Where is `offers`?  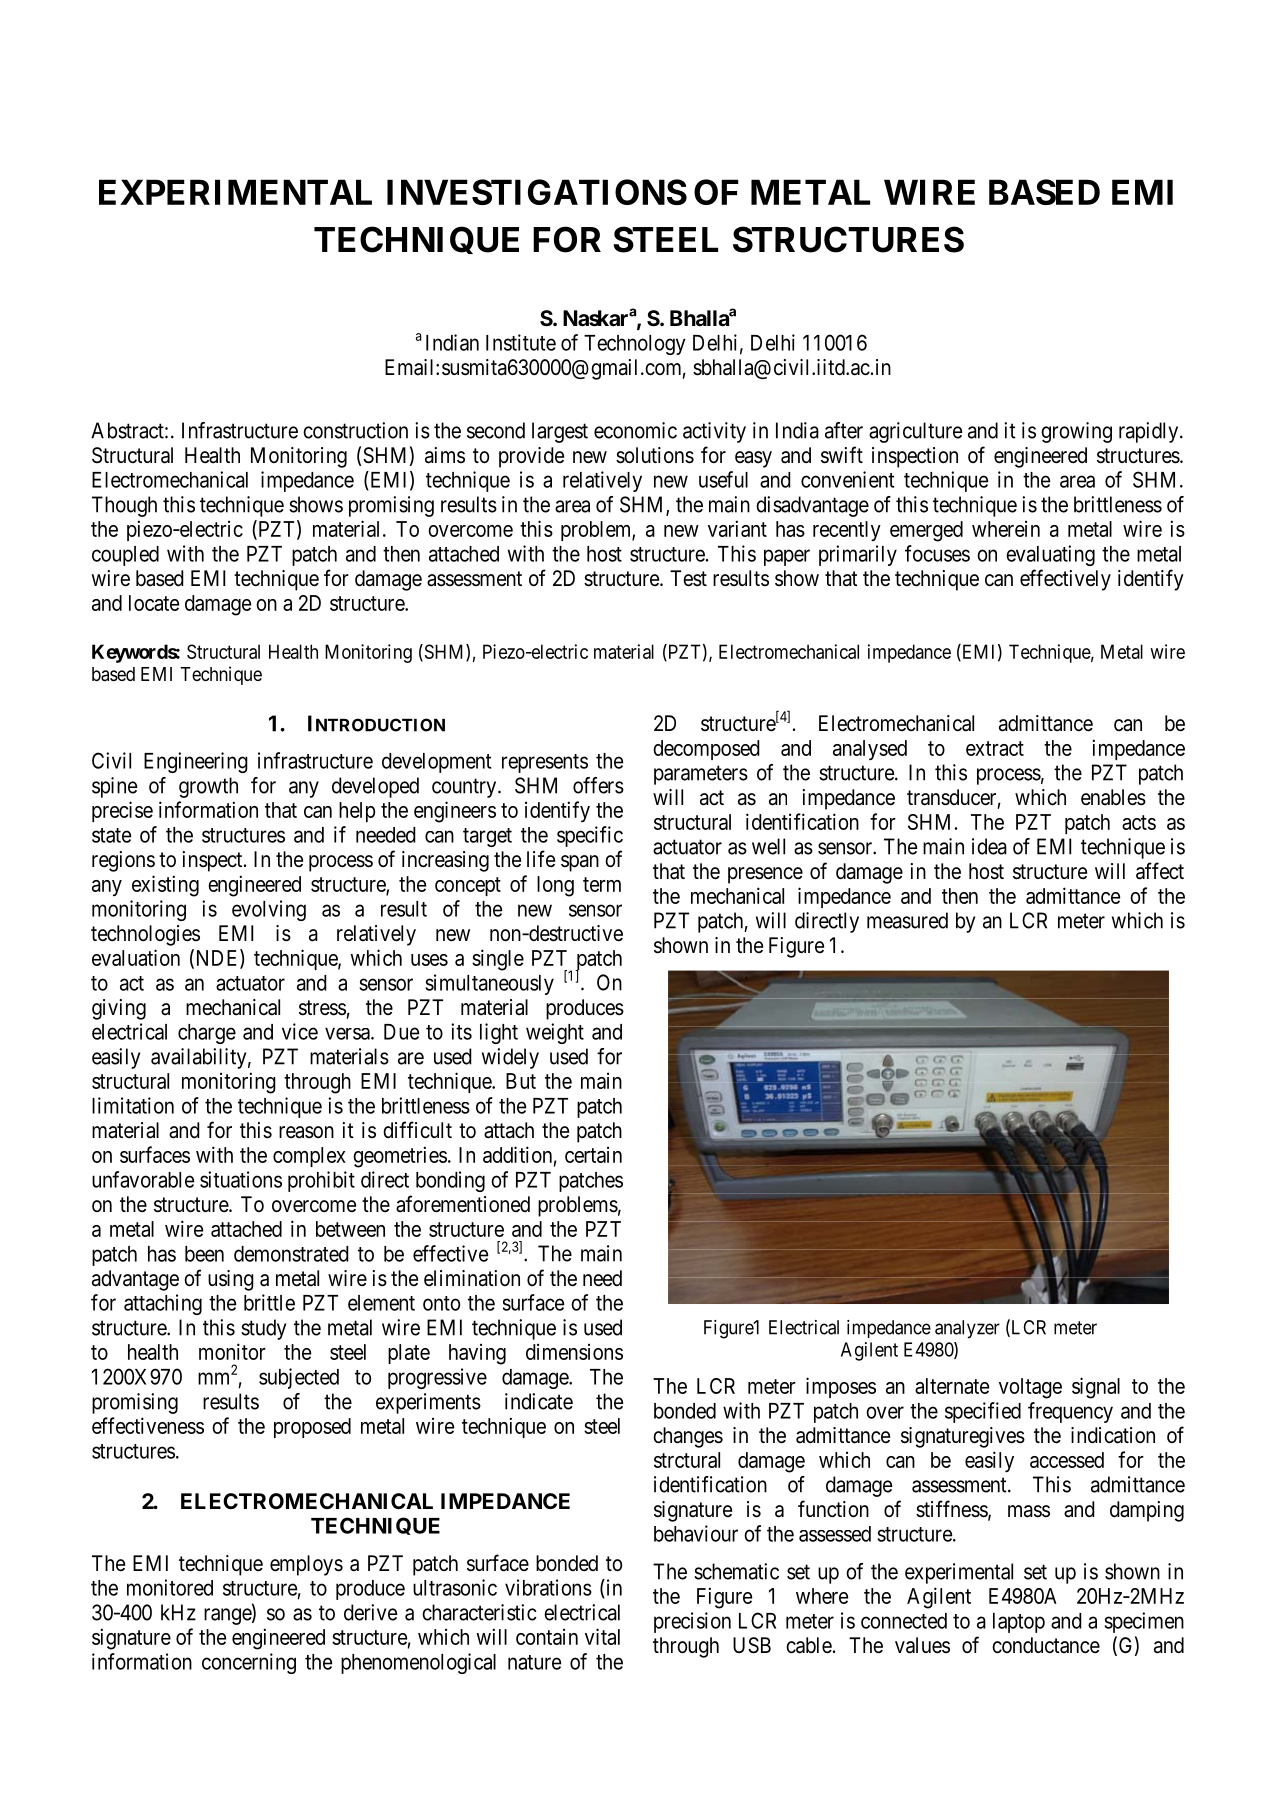 offers is located at coordinates (598, 785).
